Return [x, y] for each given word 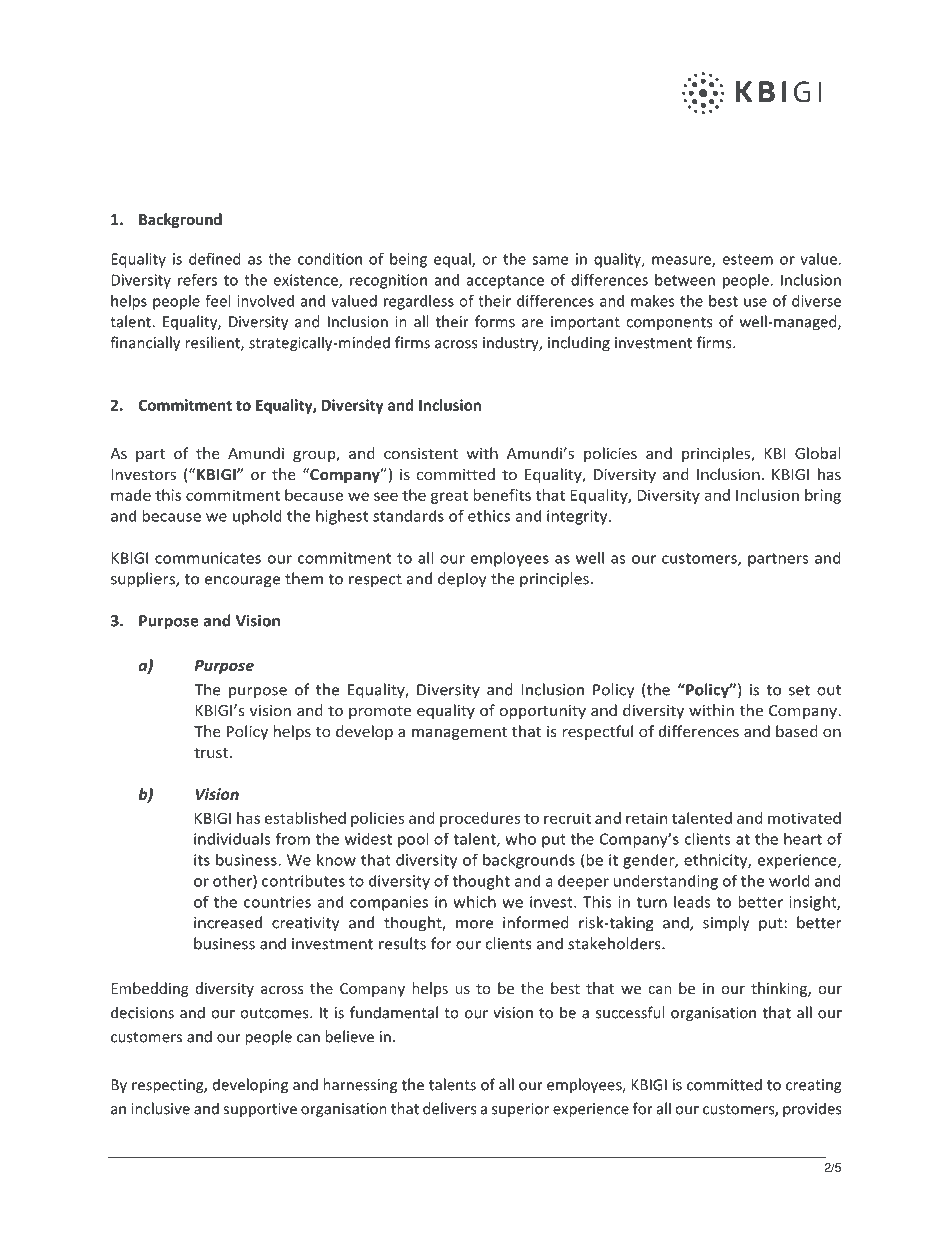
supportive [260, 1110]
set [799, 690]
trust [212, 753]
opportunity [543, 712]
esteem [747, 259]
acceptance [505, 282]
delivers [449, 1108]
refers [197, 279]
